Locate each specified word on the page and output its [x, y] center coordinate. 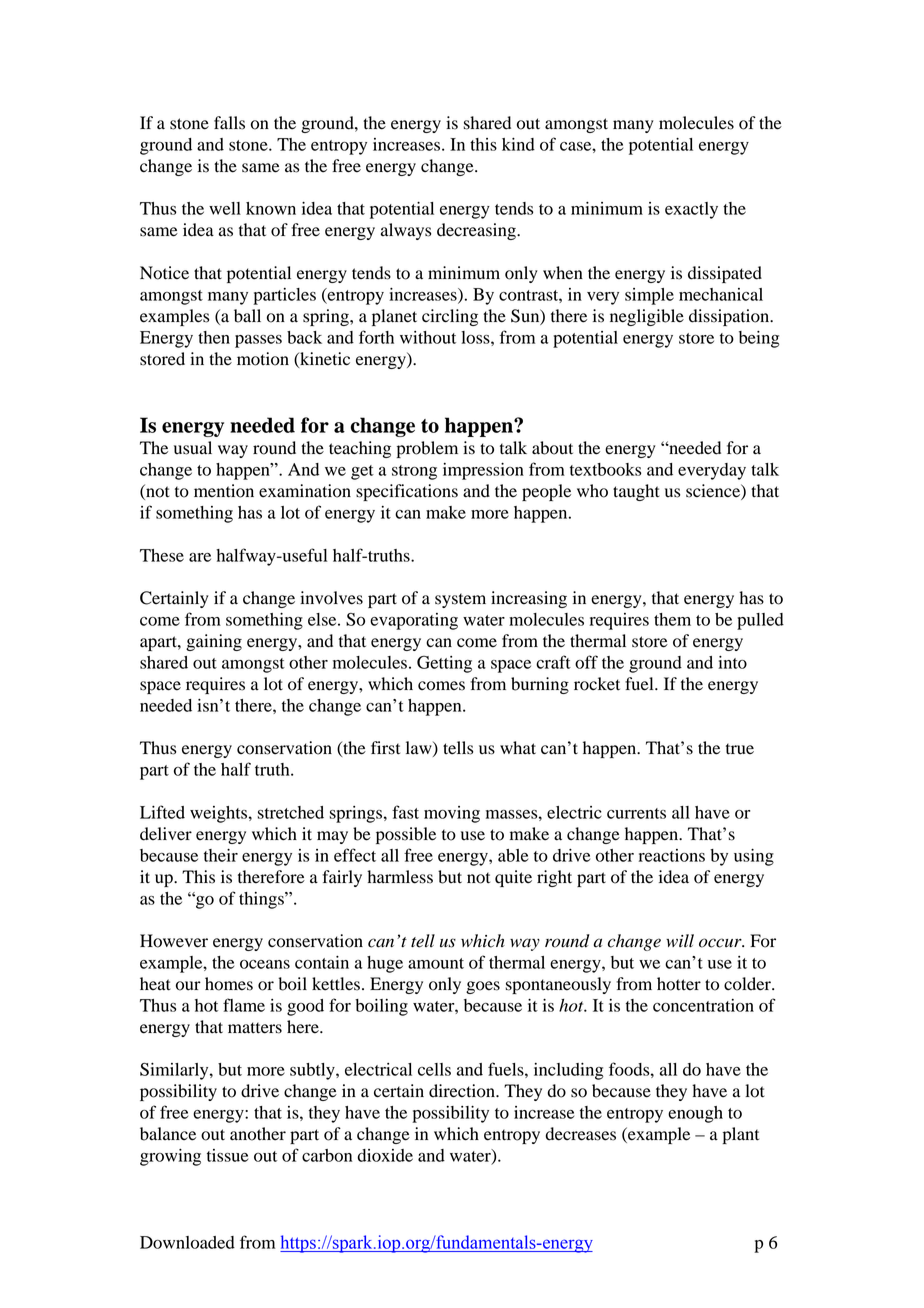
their [221, 855]
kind [518, 144]
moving [452, 814]
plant [741, 1135]
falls [229, 123]
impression [483, 471]
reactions [672, 855]
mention [224, 491]
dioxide [385, 1155]
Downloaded [187, 1242]
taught [636, 492]
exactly [691, 210]
